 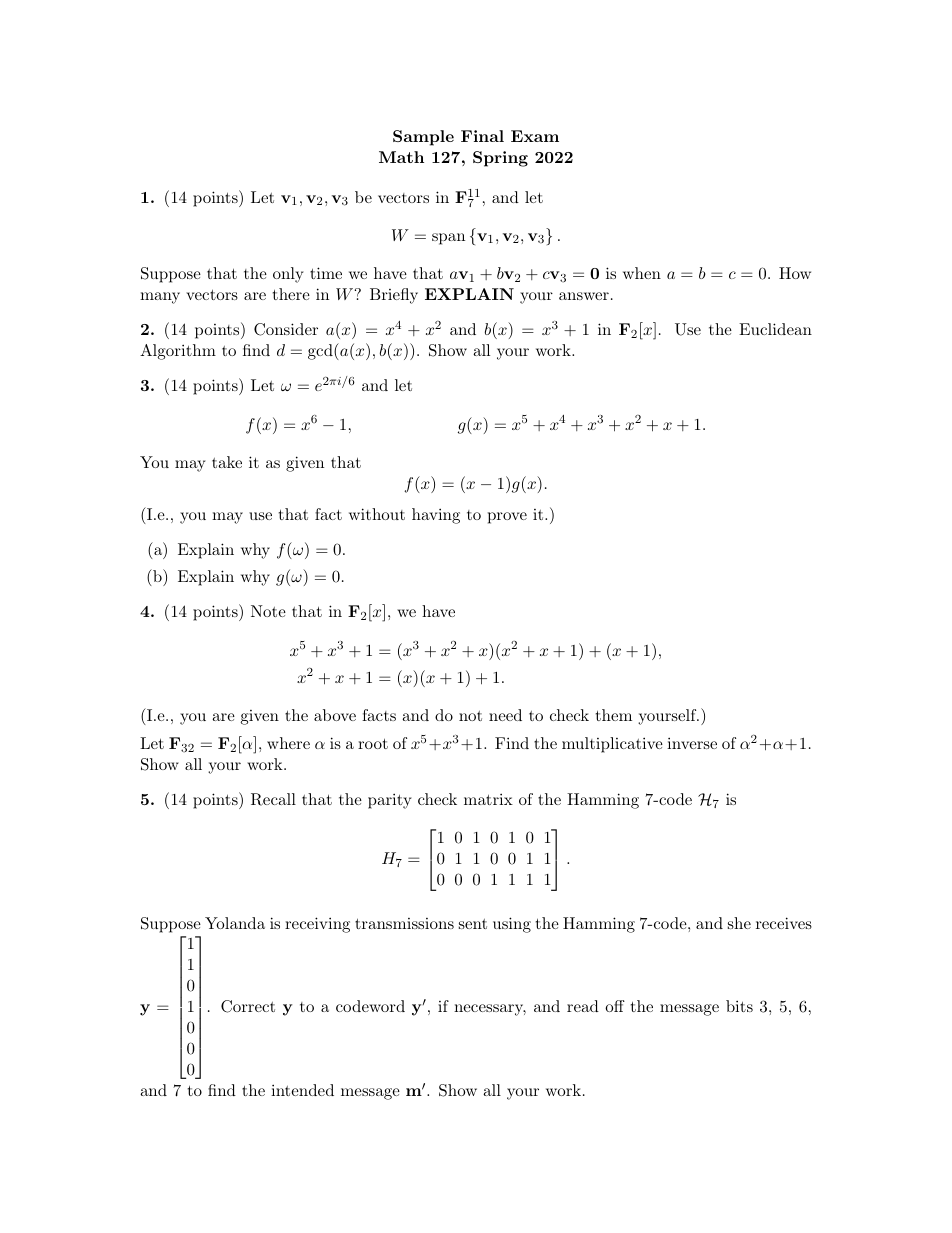 What do you see at coordinates (500, 159) in the page?
I see `Spring` at bounding box center [500, 159].
